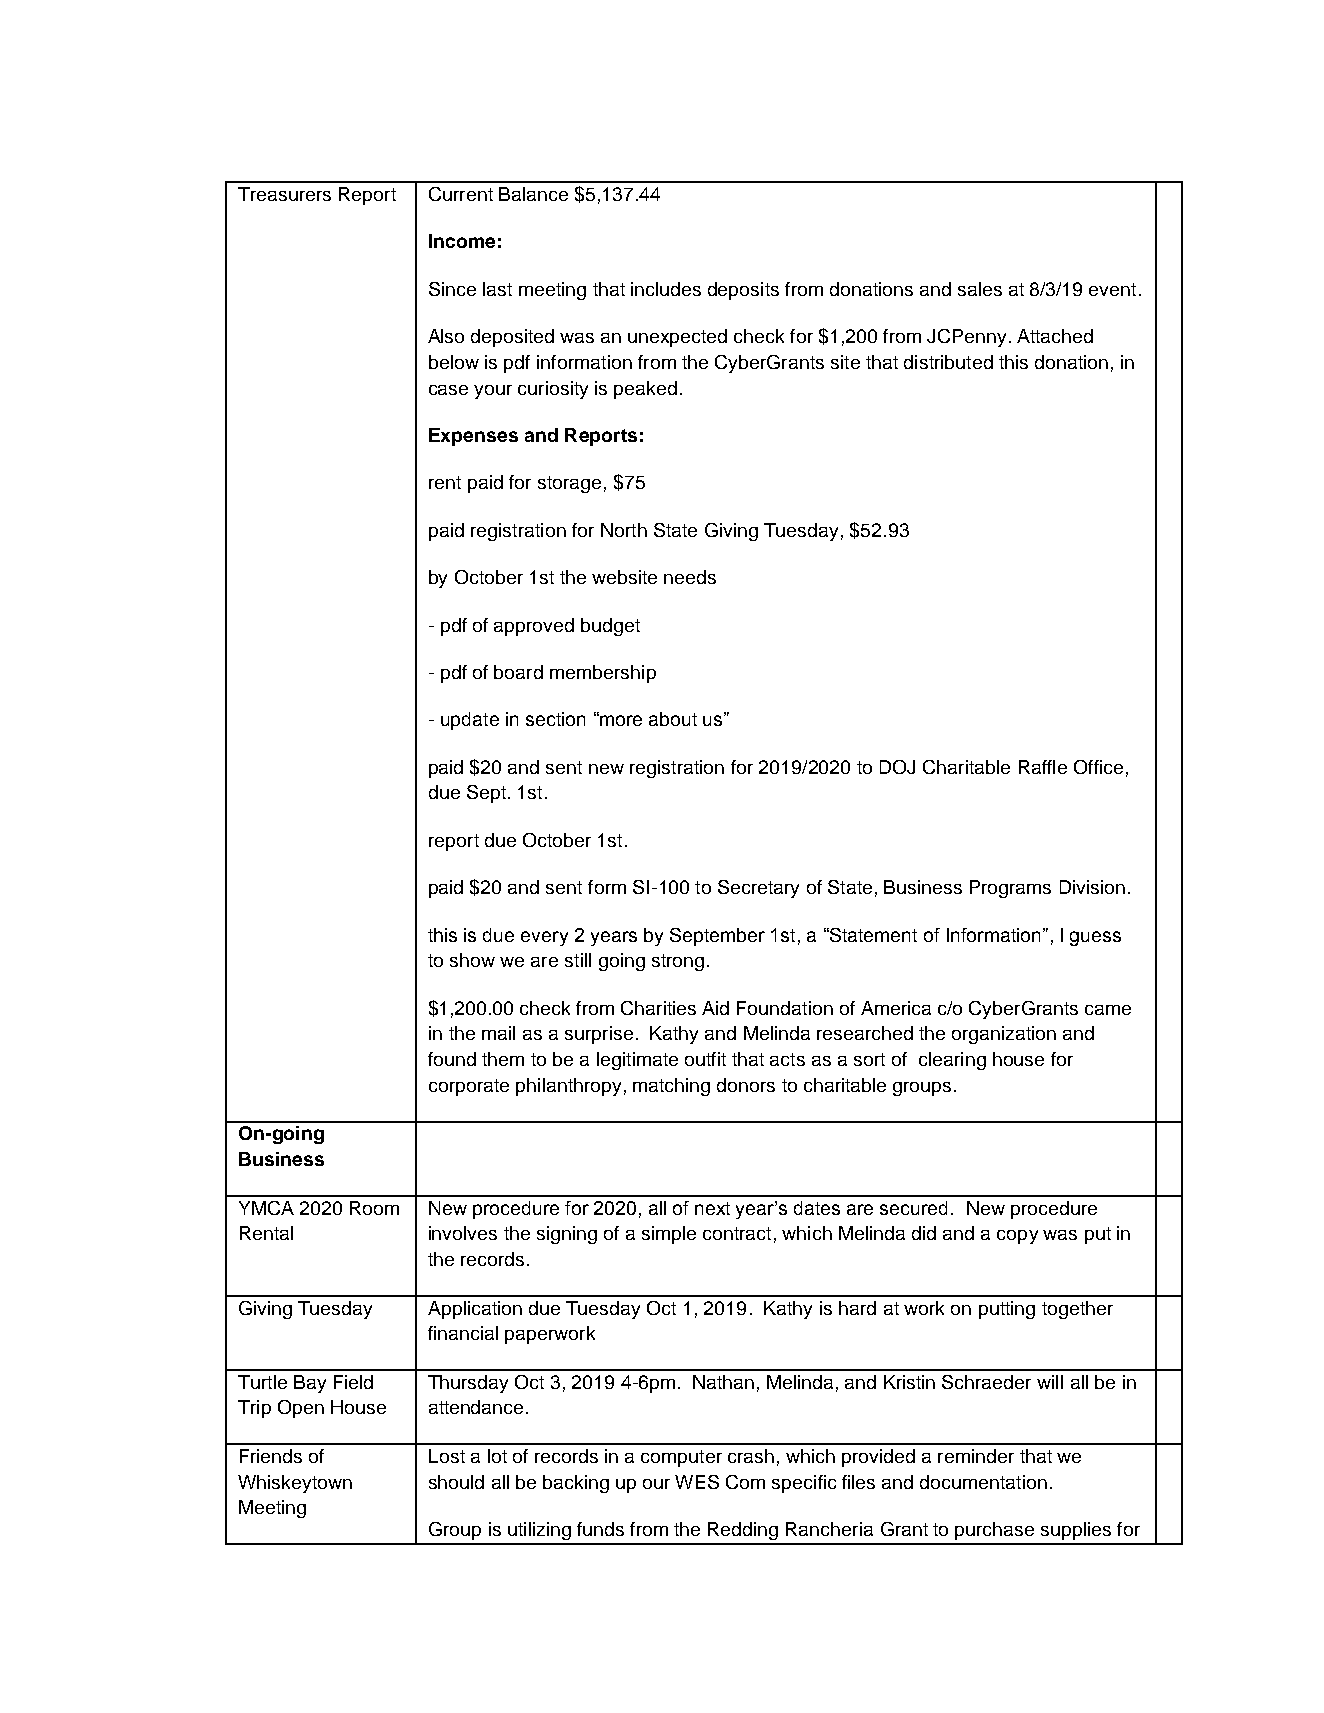 Image resolution: width=1324 pixels, height=1713 pixels. Describe the element at coordinates (462, 241) in the page. I see `Income` at that location.
